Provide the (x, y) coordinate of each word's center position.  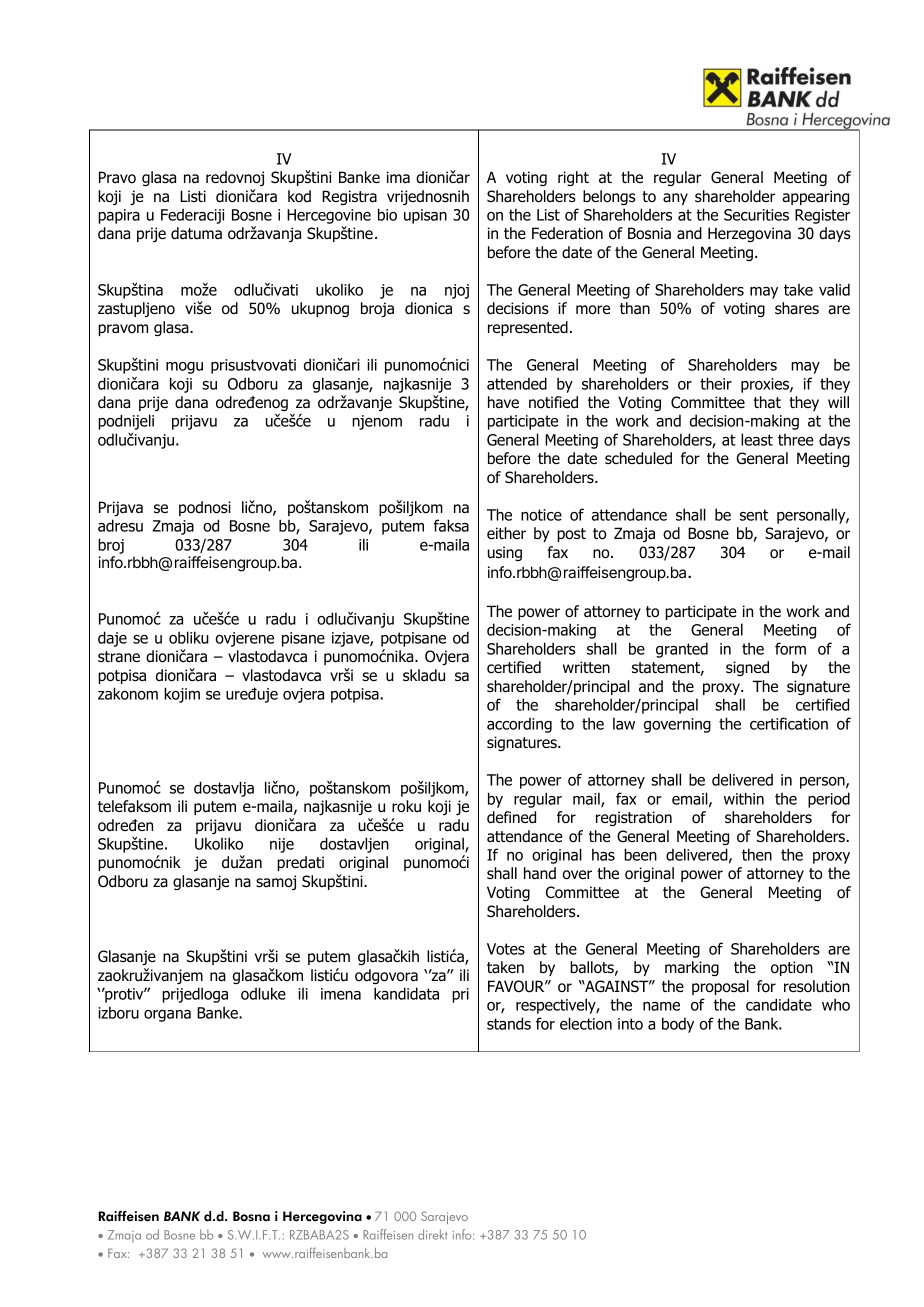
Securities (756, 215)
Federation (567, 233)
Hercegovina (322, 1217)
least (757, 439)
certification (789, 723)
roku (406, 806)
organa (167, 1016)
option (792, 968)
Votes (506, 949)
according (519, 725)
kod (299, 196)
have (503, 402)
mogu (184, 368)
